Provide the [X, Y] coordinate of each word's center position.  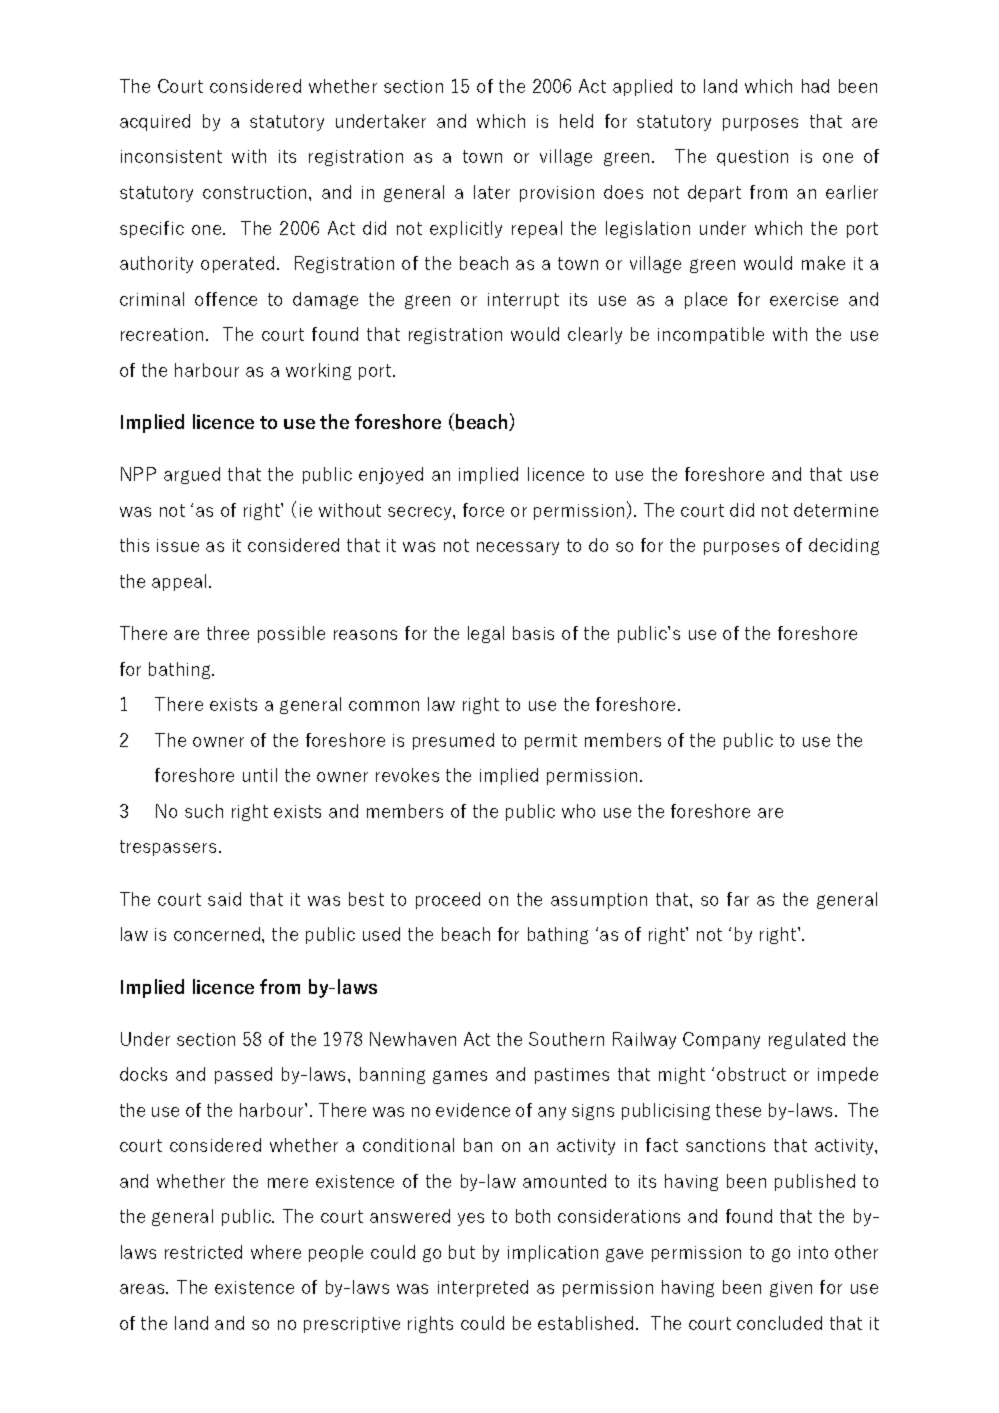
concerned [217, 934]
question [752, 158]
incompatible [711, 335]
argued [192, 475]
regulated [807, 1040]
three [228, 633]
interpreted [483, 1288]
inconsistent [171, 156]
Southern [566, 1039]
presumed [453, 741]
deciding [844, 546]
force [483, 510]
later [492, 192]
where [276, 1252]
